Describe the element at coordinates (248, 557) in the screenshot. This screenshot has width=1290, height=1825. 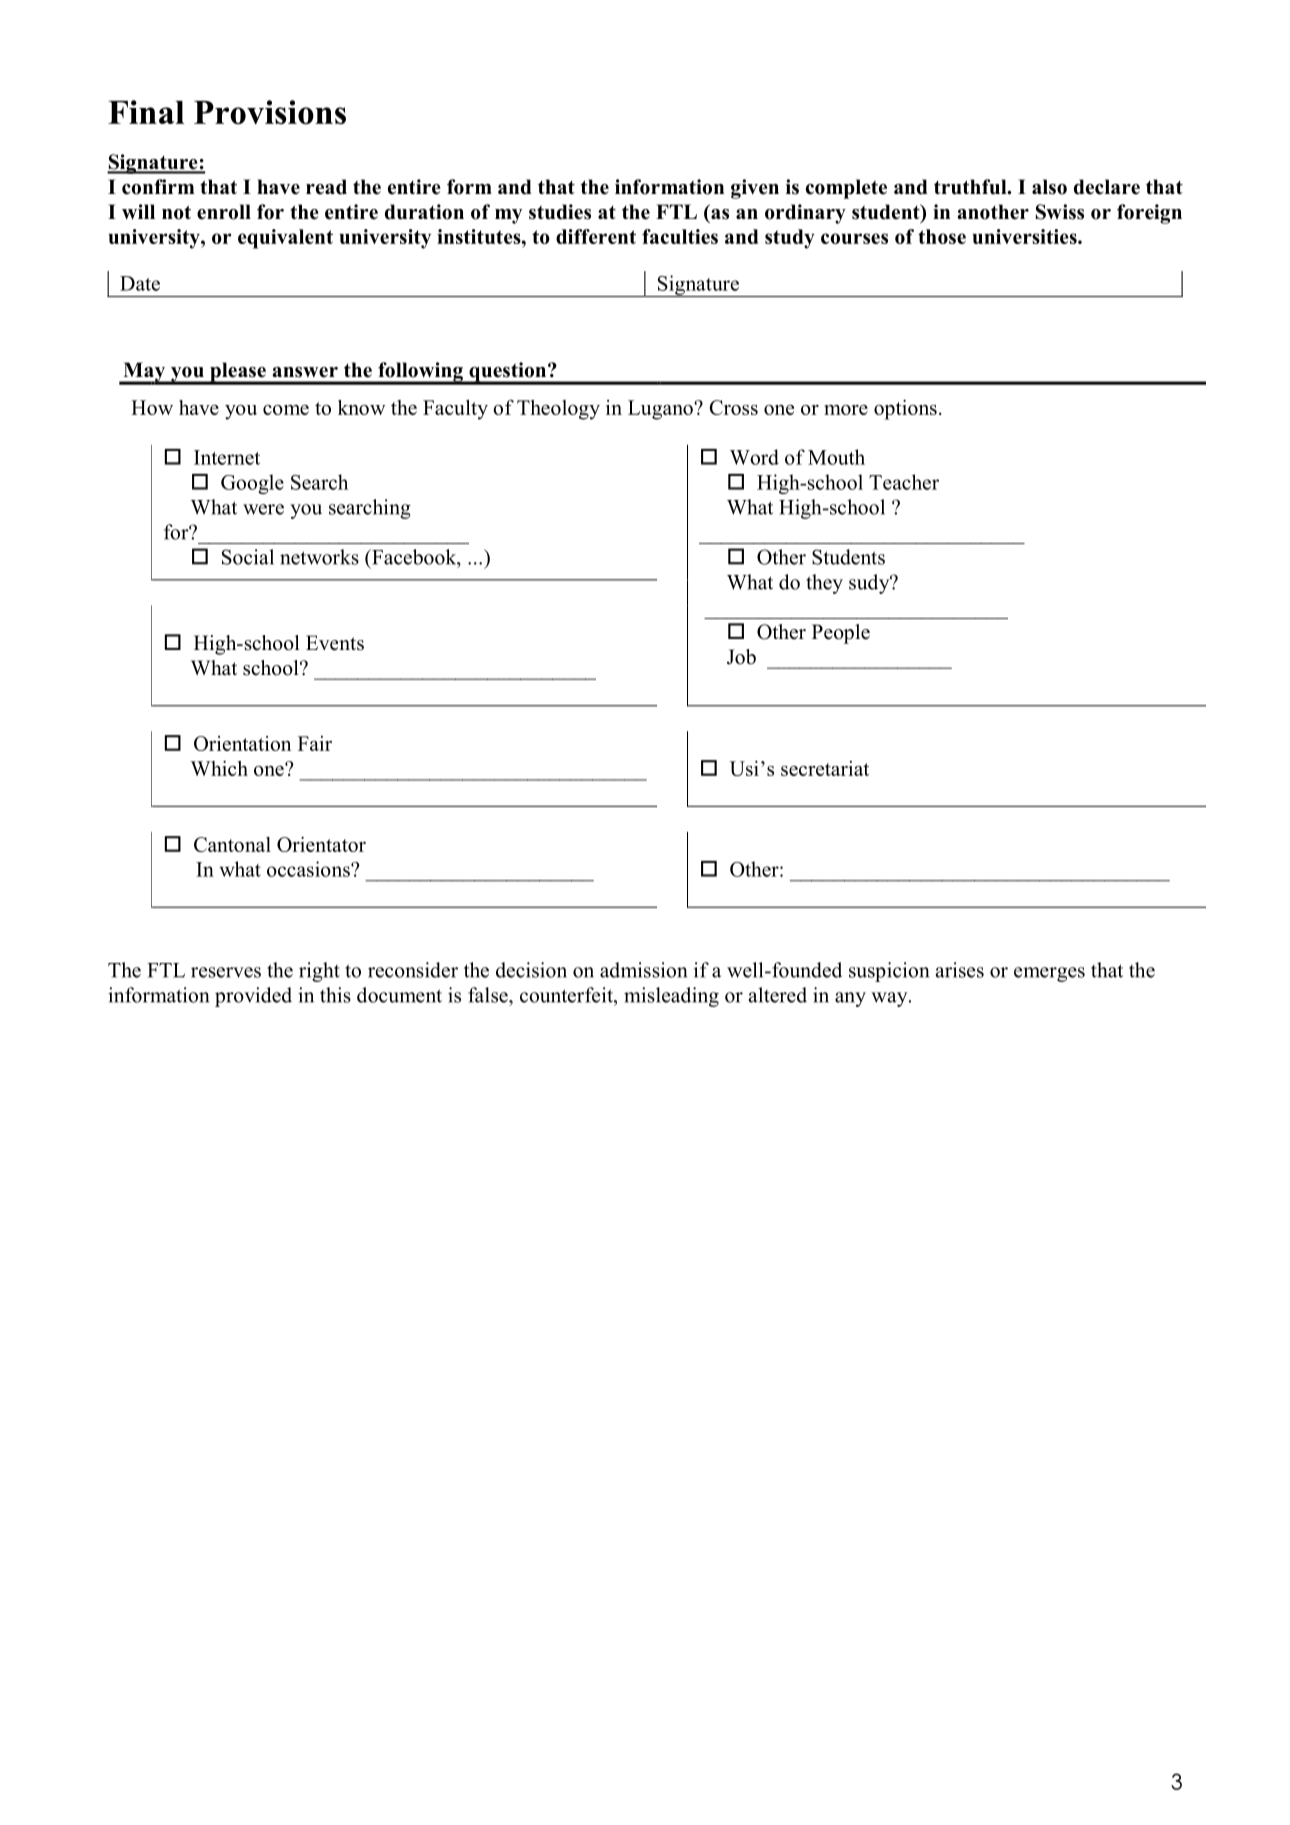
I see `Social` at that location.
